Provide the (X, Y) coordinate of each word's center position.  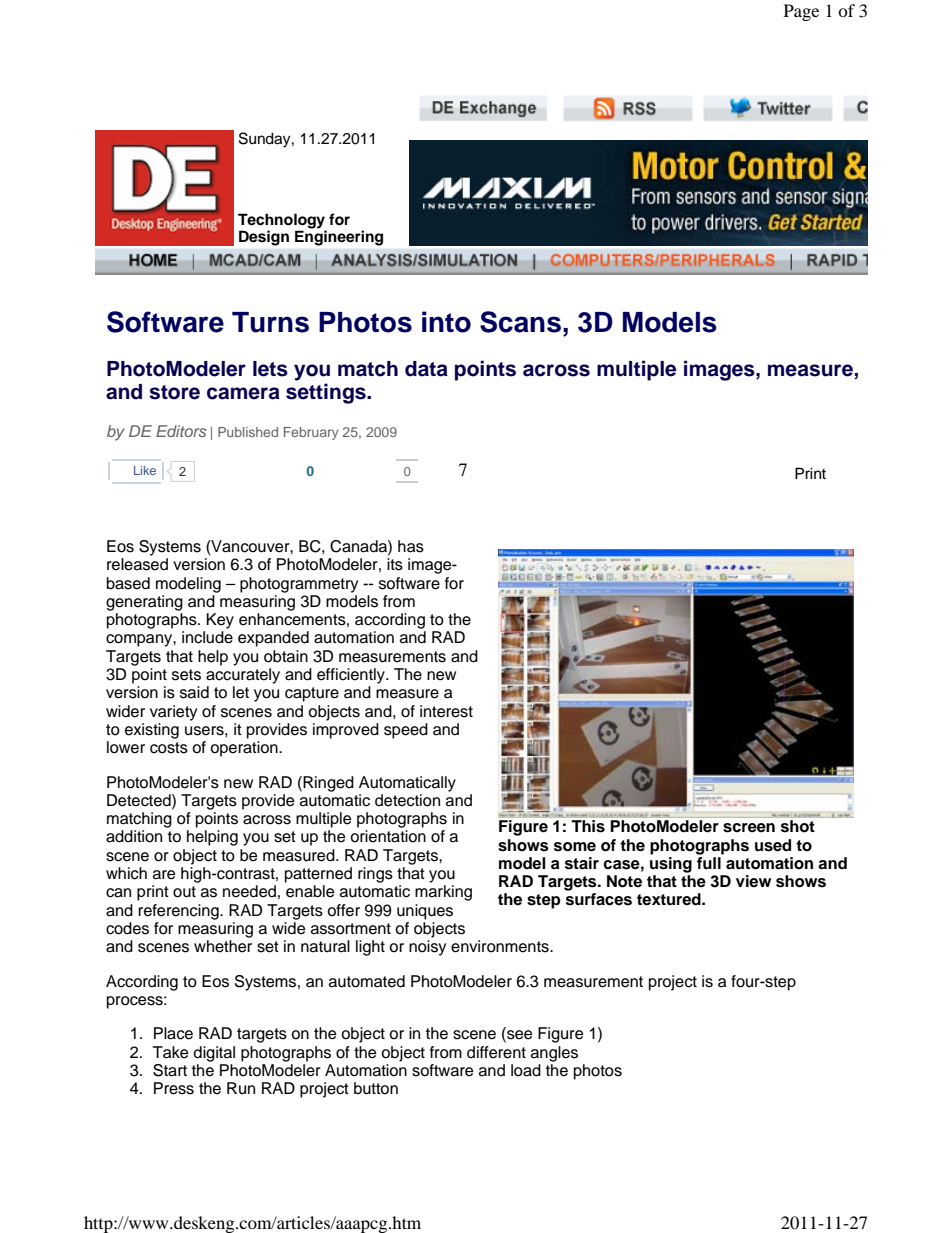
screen (749, 828)
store (174, 392)
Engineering (339, 238)
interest (446, 711)
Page (801, 12)
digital (214, 1054)
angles (554, 1054)
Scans (520, 322)
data (426, 369)
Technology (282, 222)
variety (173, 713)
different (496, 1052)
